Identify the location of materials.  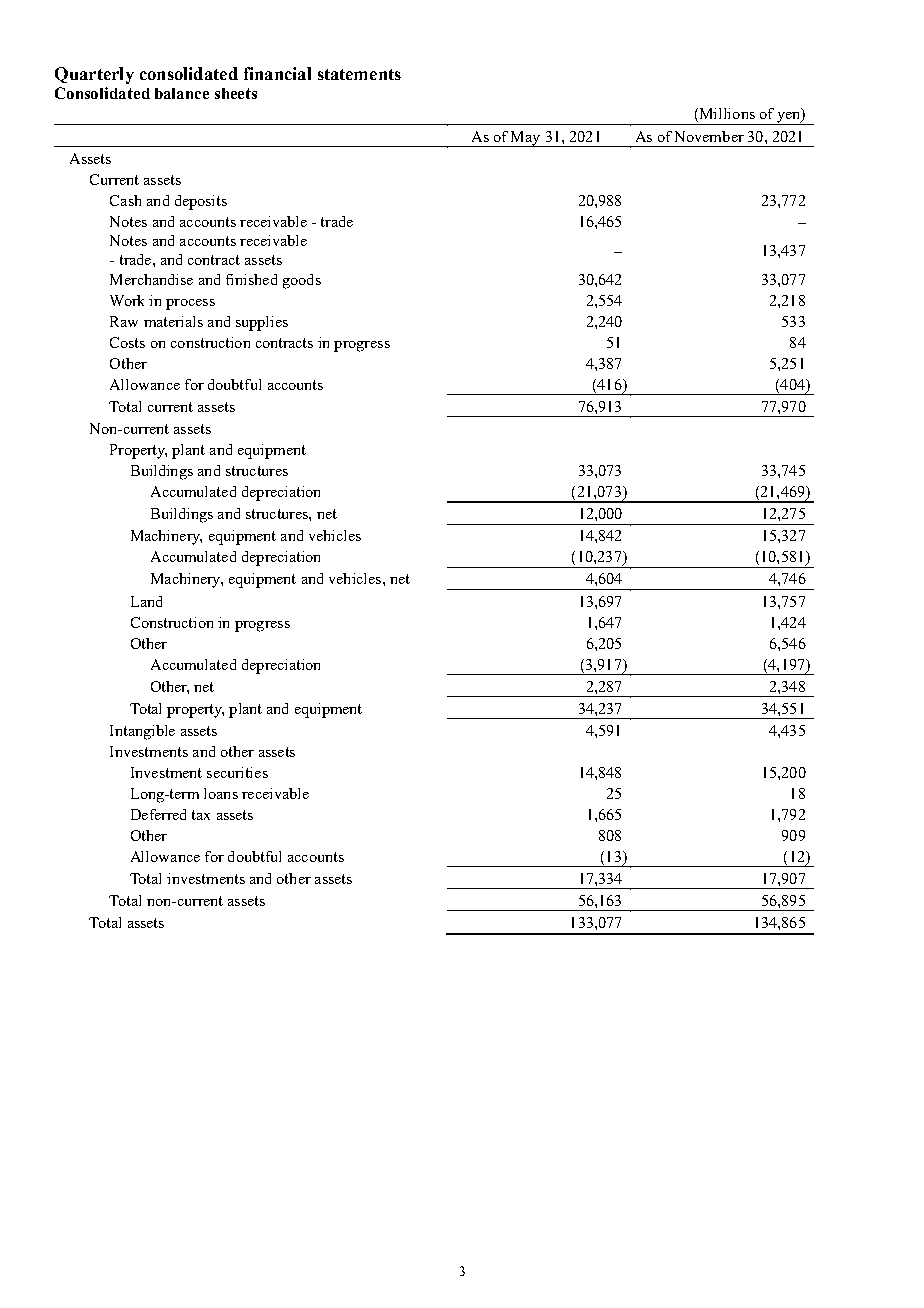
(173, 321).
